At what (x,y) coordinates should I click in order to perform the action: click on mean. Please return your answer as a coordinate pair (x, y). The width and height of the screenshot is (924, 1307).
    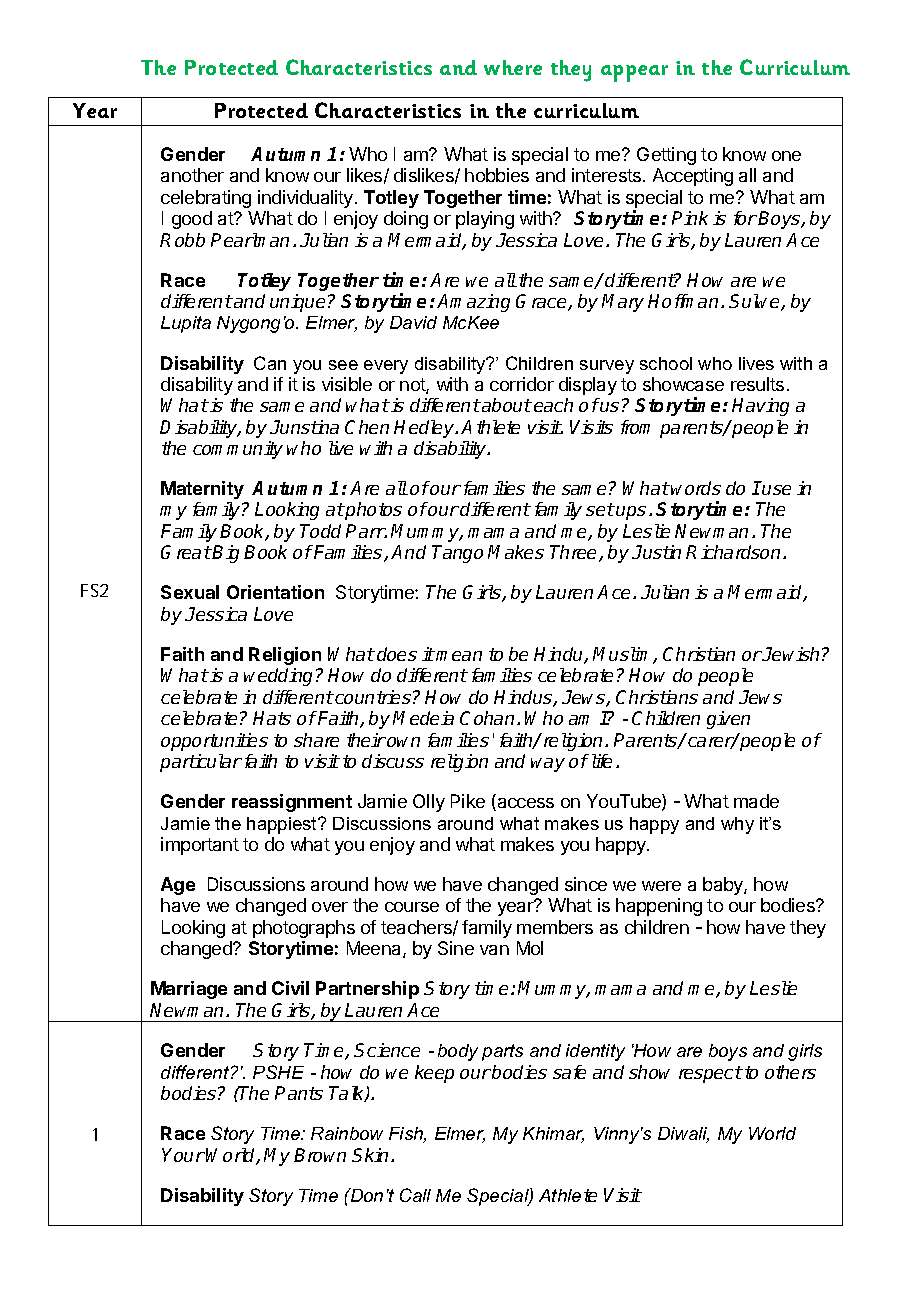
    Looking at the image, I should click on (459, 656).
